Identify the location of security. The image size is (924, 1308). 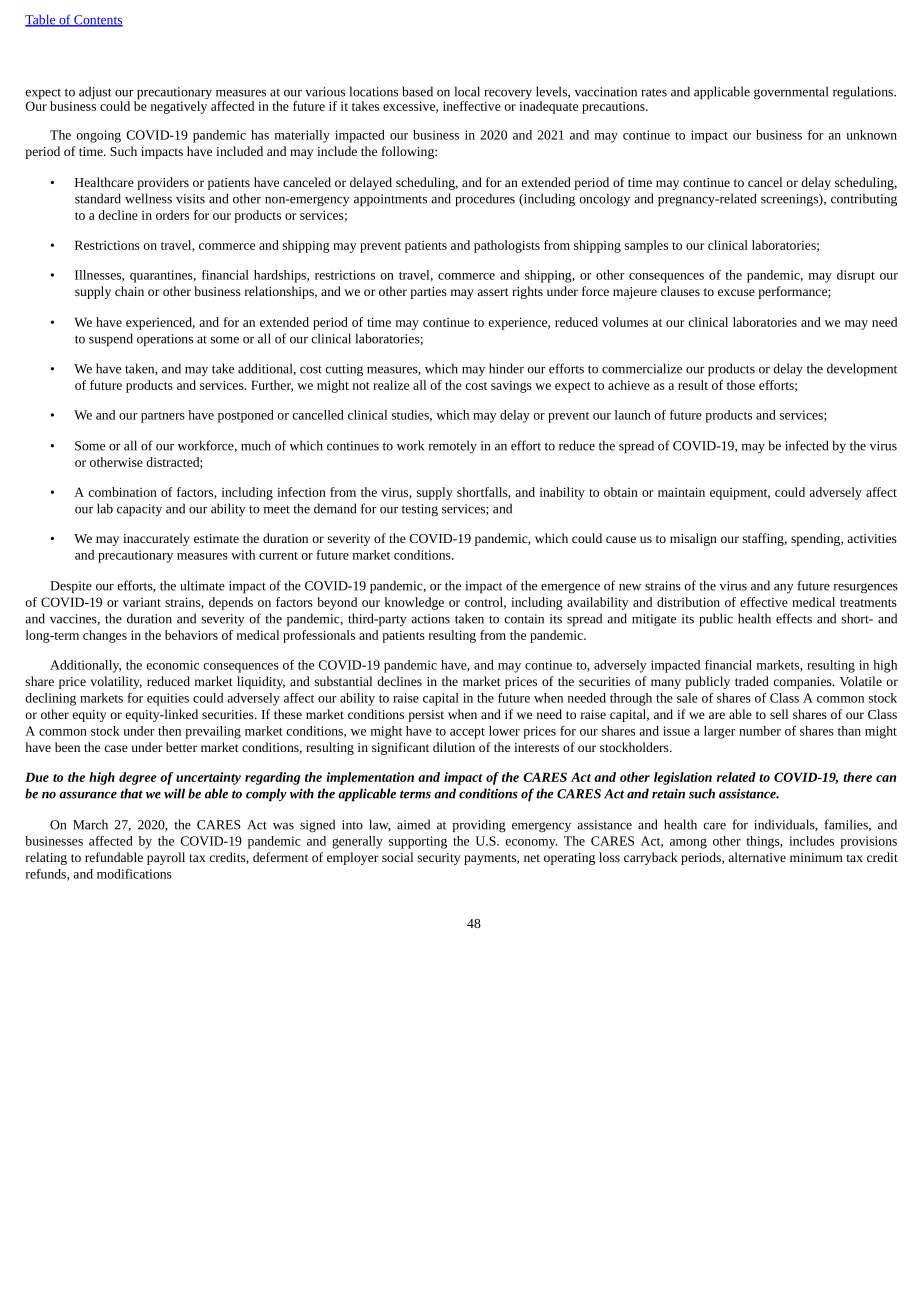
(439, 859).
